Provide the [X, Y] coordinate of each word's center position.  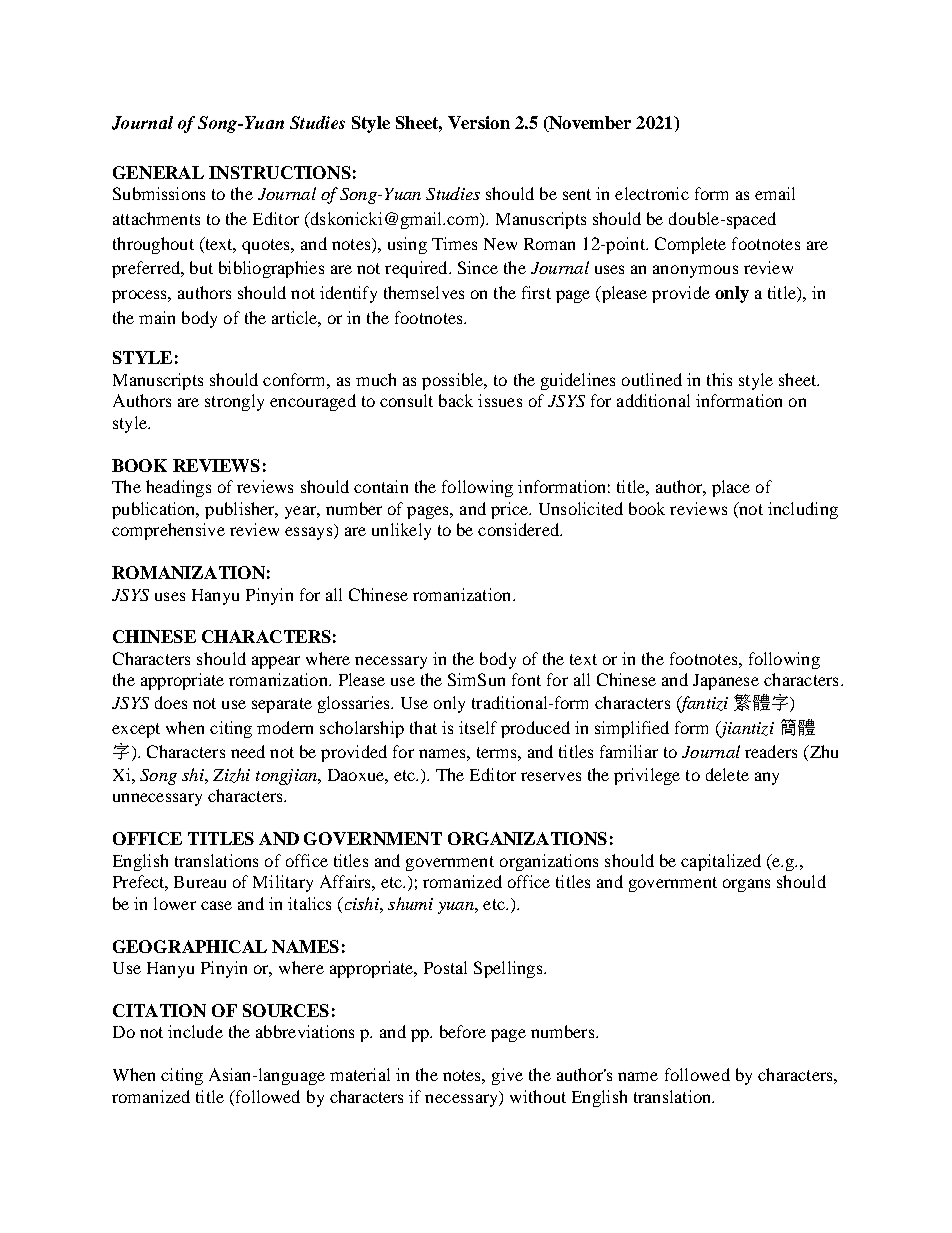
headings [178, 488]
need [248, 751]
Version [479, 122]
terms [498, 752]
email [775, 193]
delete [727, 774]
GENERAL [158, 172]
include [195, 1031]
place [731, 488]
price [510, 510]
